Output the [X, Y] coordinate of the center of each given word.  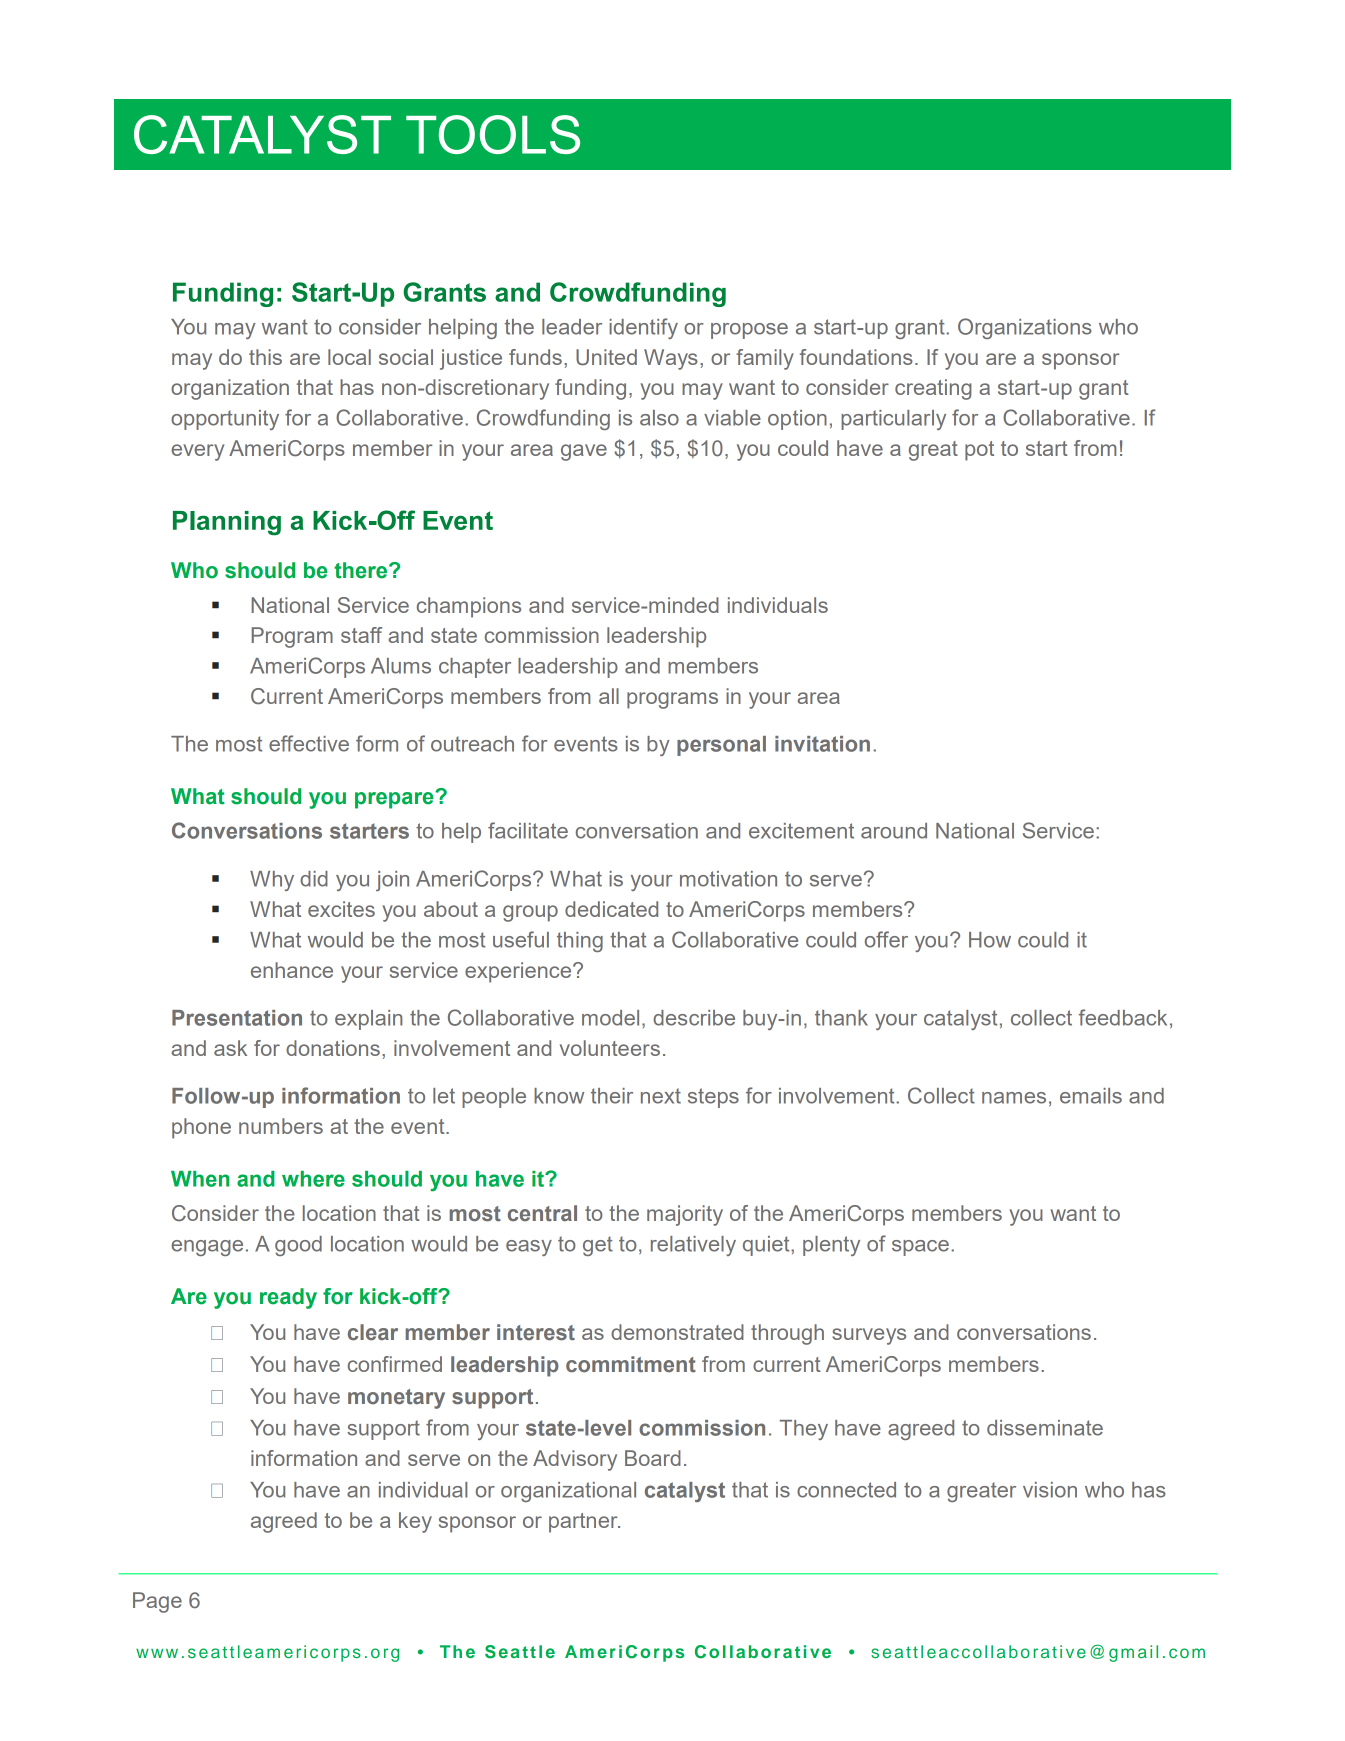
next [661, 1096]
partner [584, 1523]
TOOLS [493, 134]
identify [643, 328]
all [609, 696]
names [1014, 1098]
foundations [856, 357]
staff [361, 635]
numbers [281, 1126]
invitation [822, 744]
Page [157, 1602]
